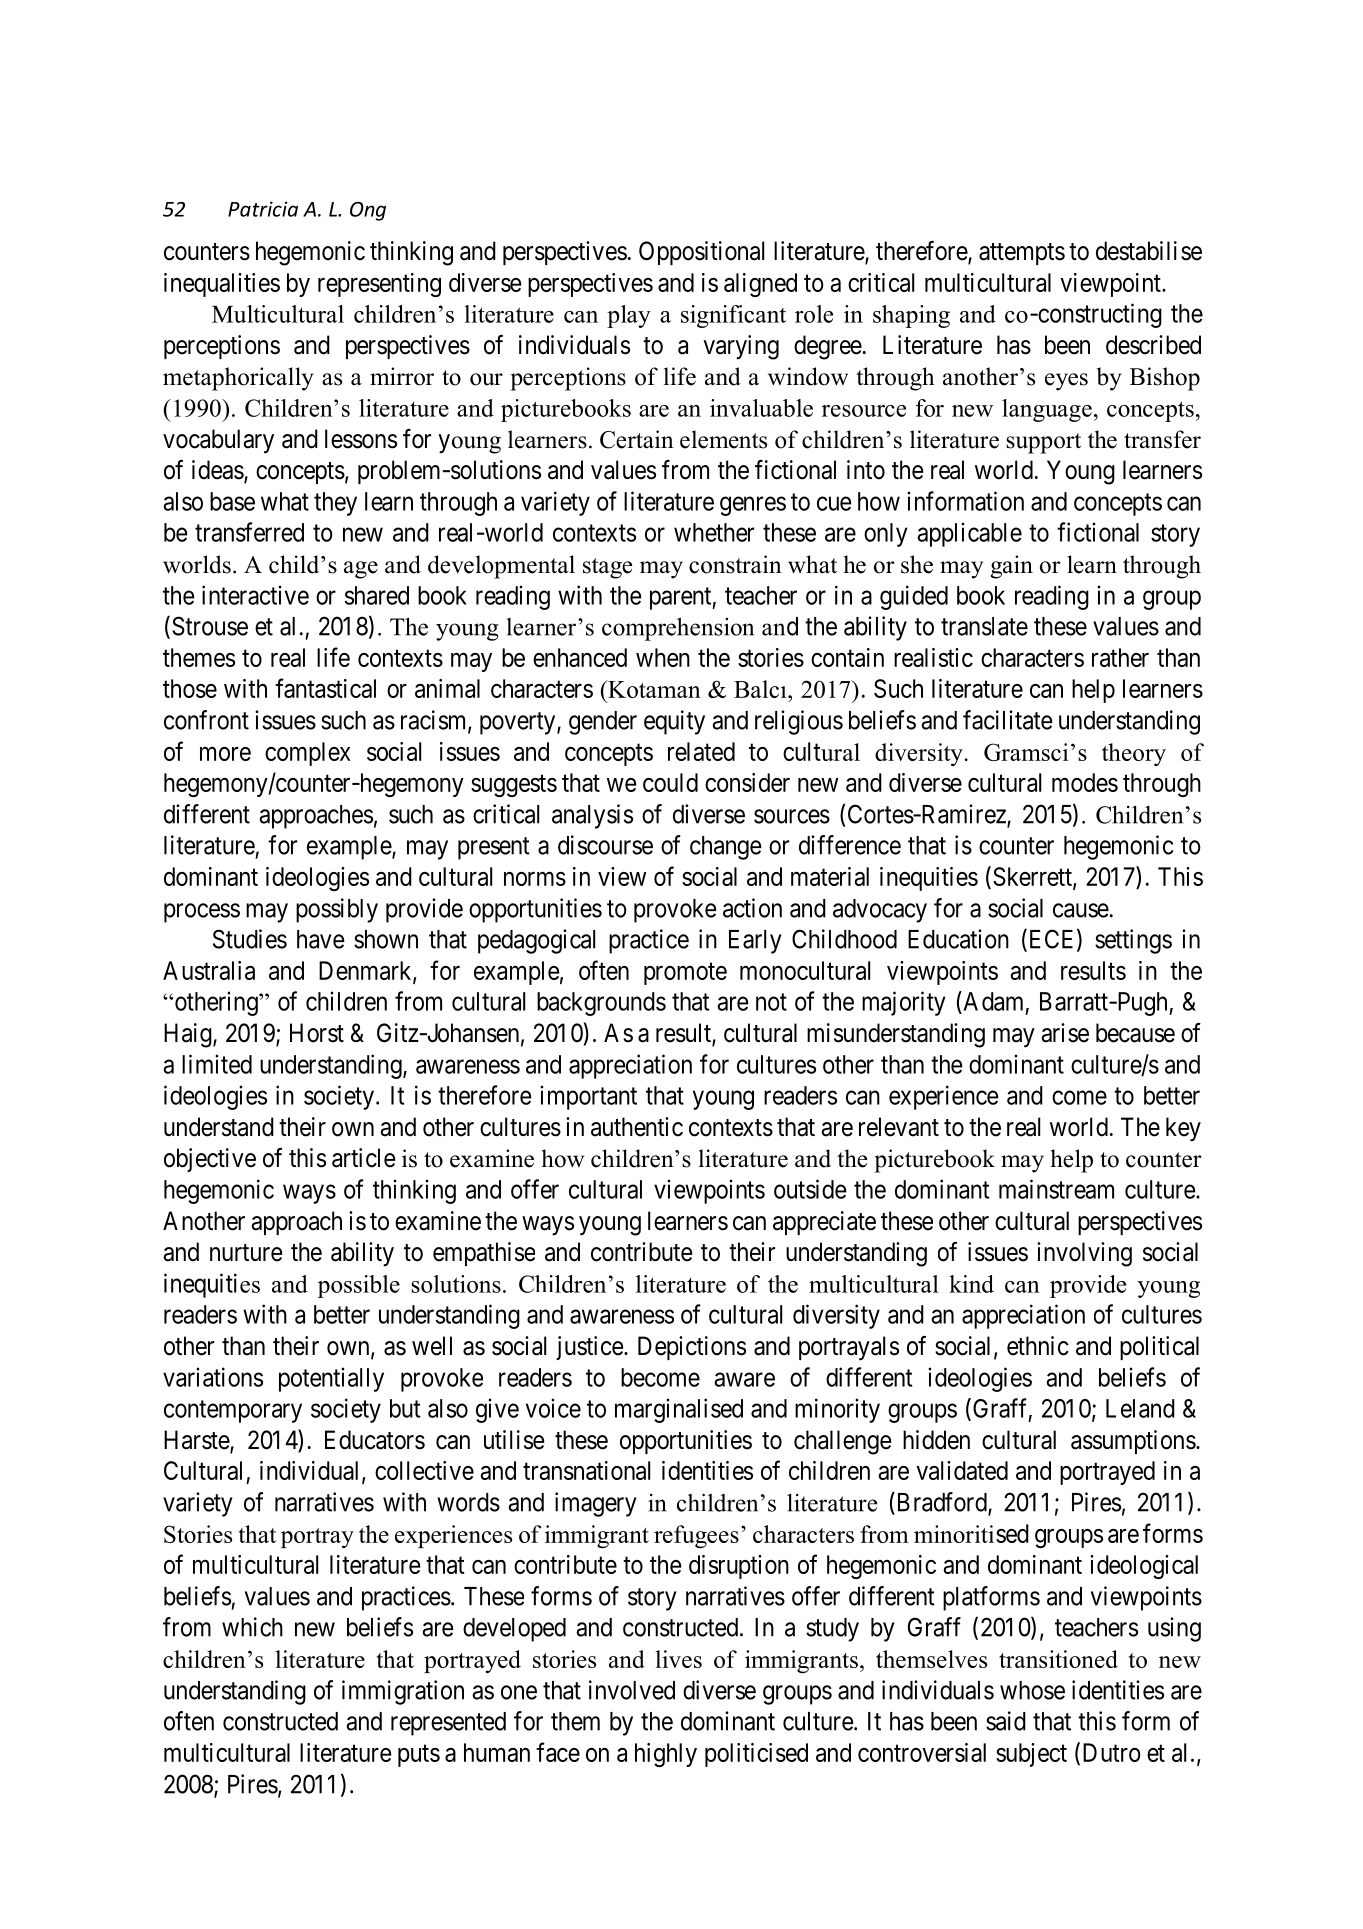 This screenshot has height=1929, width=1363. I want to click on Oppositional, so click(701, 253).
